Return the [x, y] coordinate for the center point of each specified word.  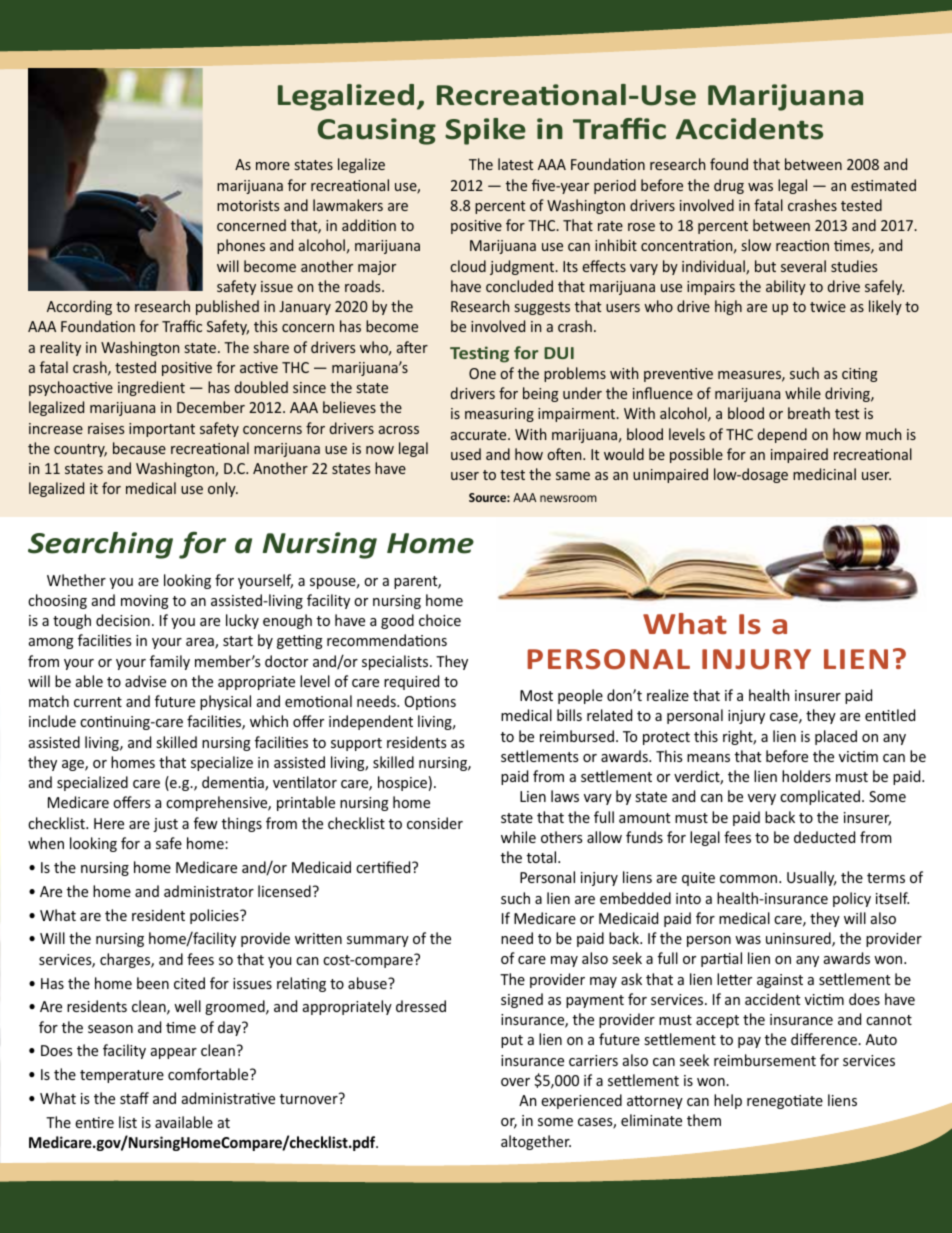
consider [435, 823]
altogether [536, 1142]
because [139, 448]
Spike [485, 131]
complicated [820, 797]
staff [134, 1098]
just [165, 825]
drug [729, 186]
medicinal [824, 474]
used [466, 454]
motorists [248, 205]
